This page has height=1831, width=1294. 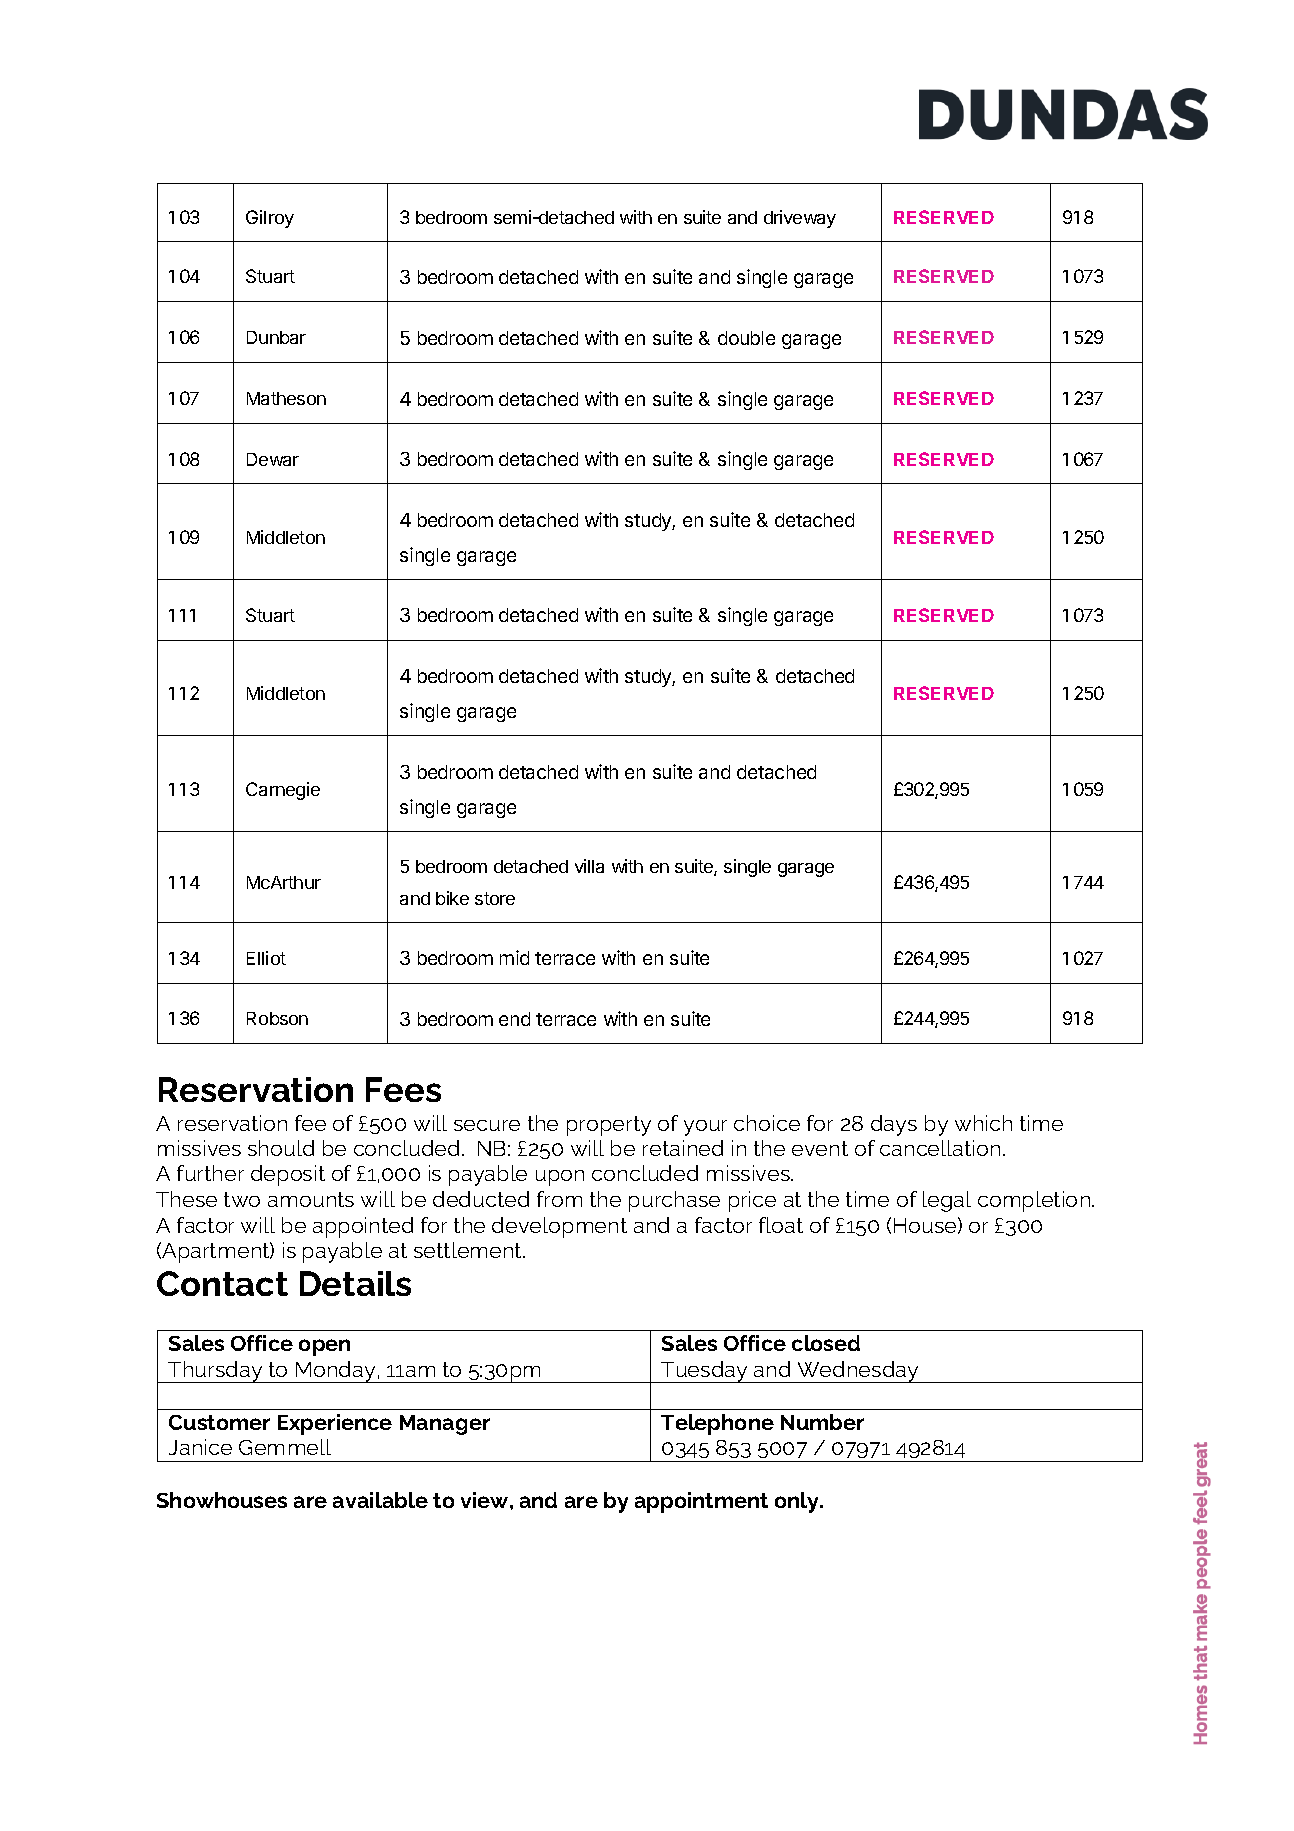 I want to click on villa, so click(x=589, y=866).
